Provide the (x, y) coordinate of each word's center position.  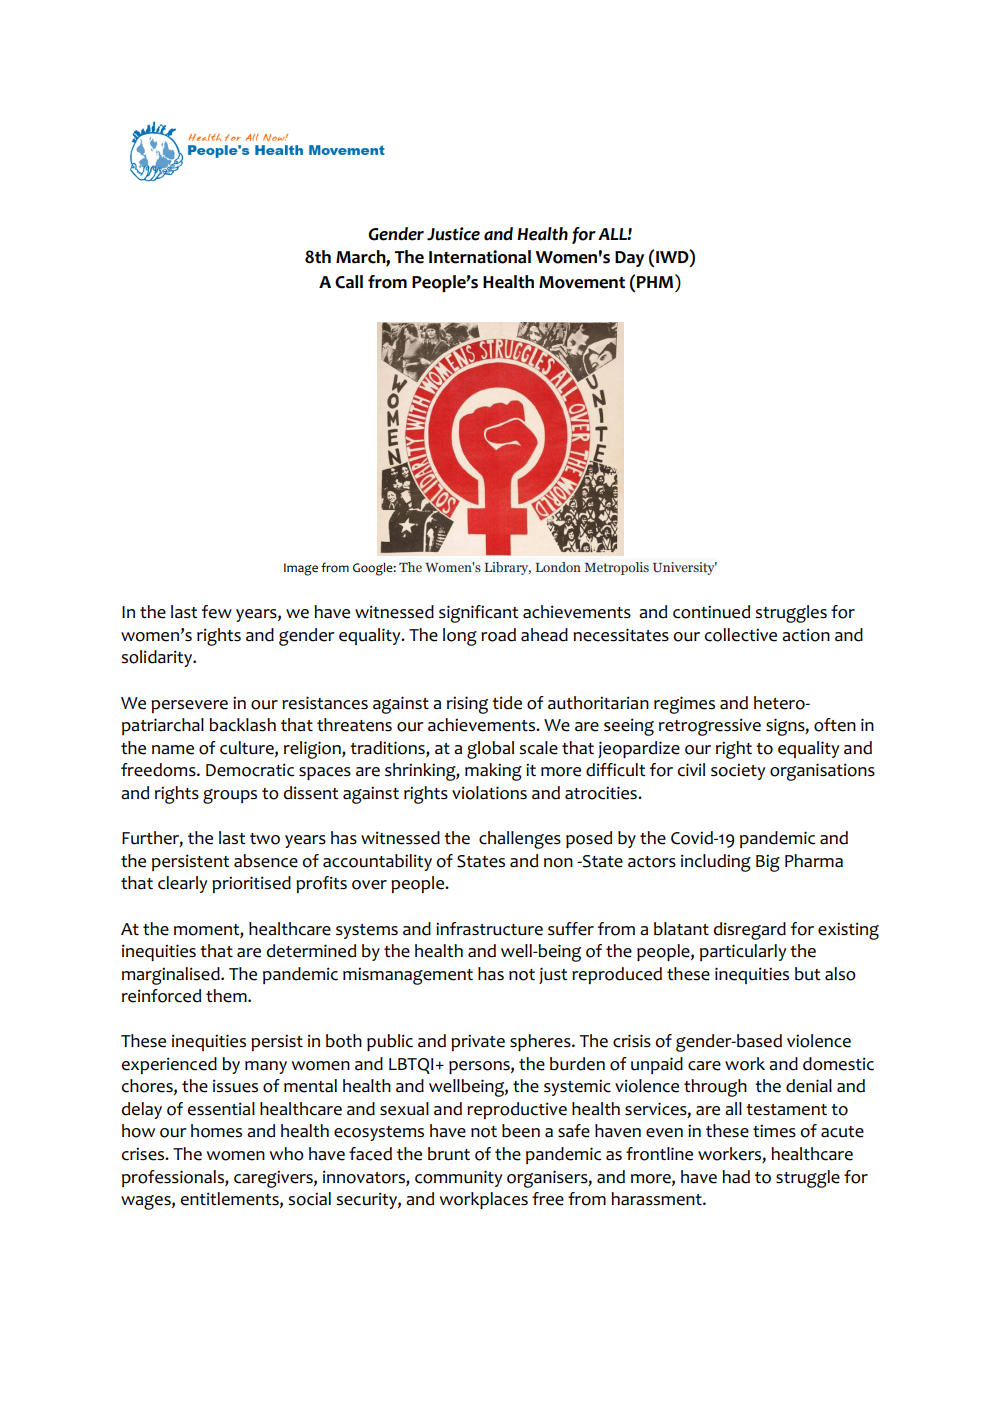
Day (629, 259)
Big (768, 863)
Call (349, 282)
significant (479, 614)
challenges (520, 840)
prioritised (251, 884)
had (736, 1177)
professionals (174, 1178)
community (458, 1178)
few (217, 612)
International (480, 257)
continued (711, 612)
